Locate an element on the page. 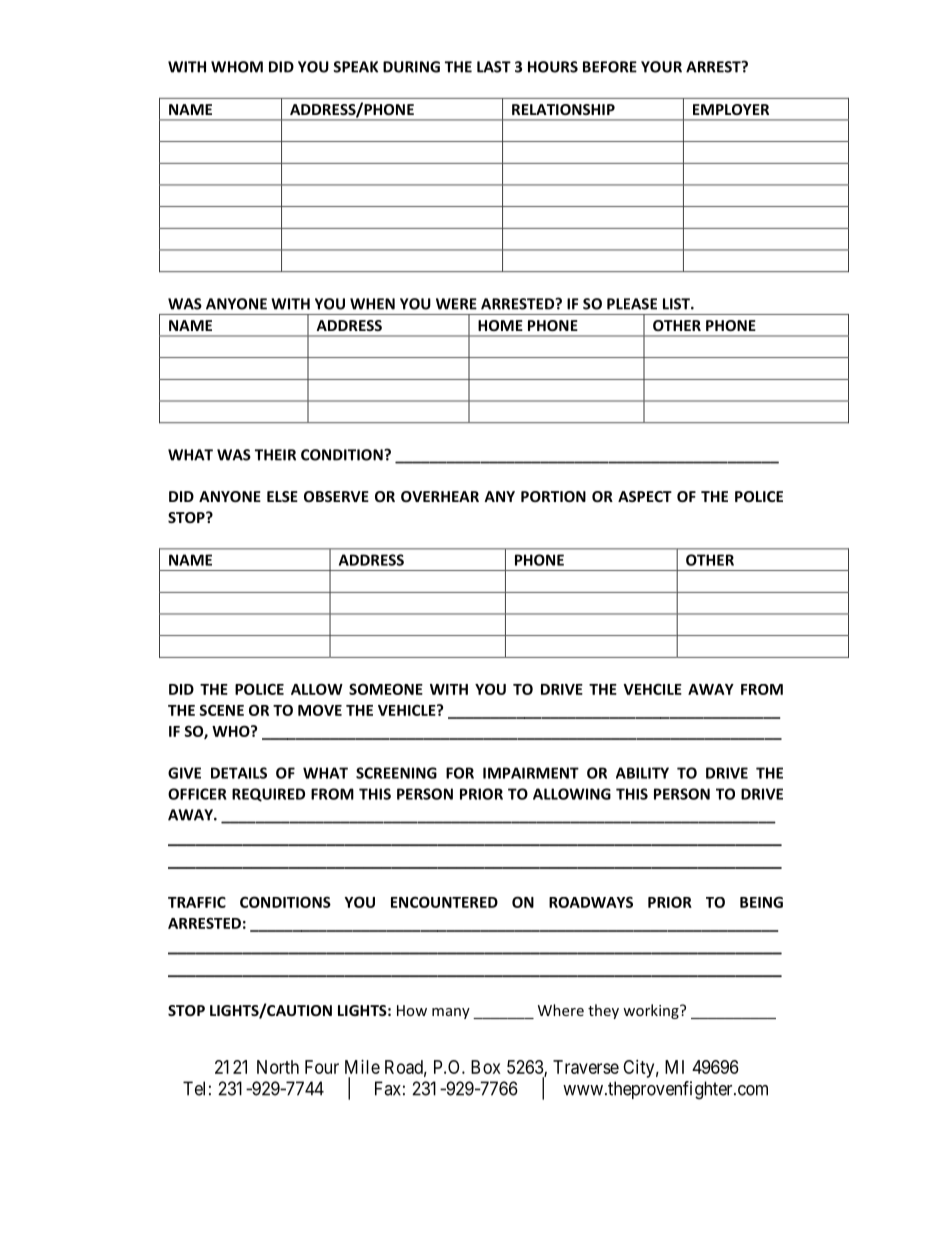  working is located at coordinates (652, 1011).
